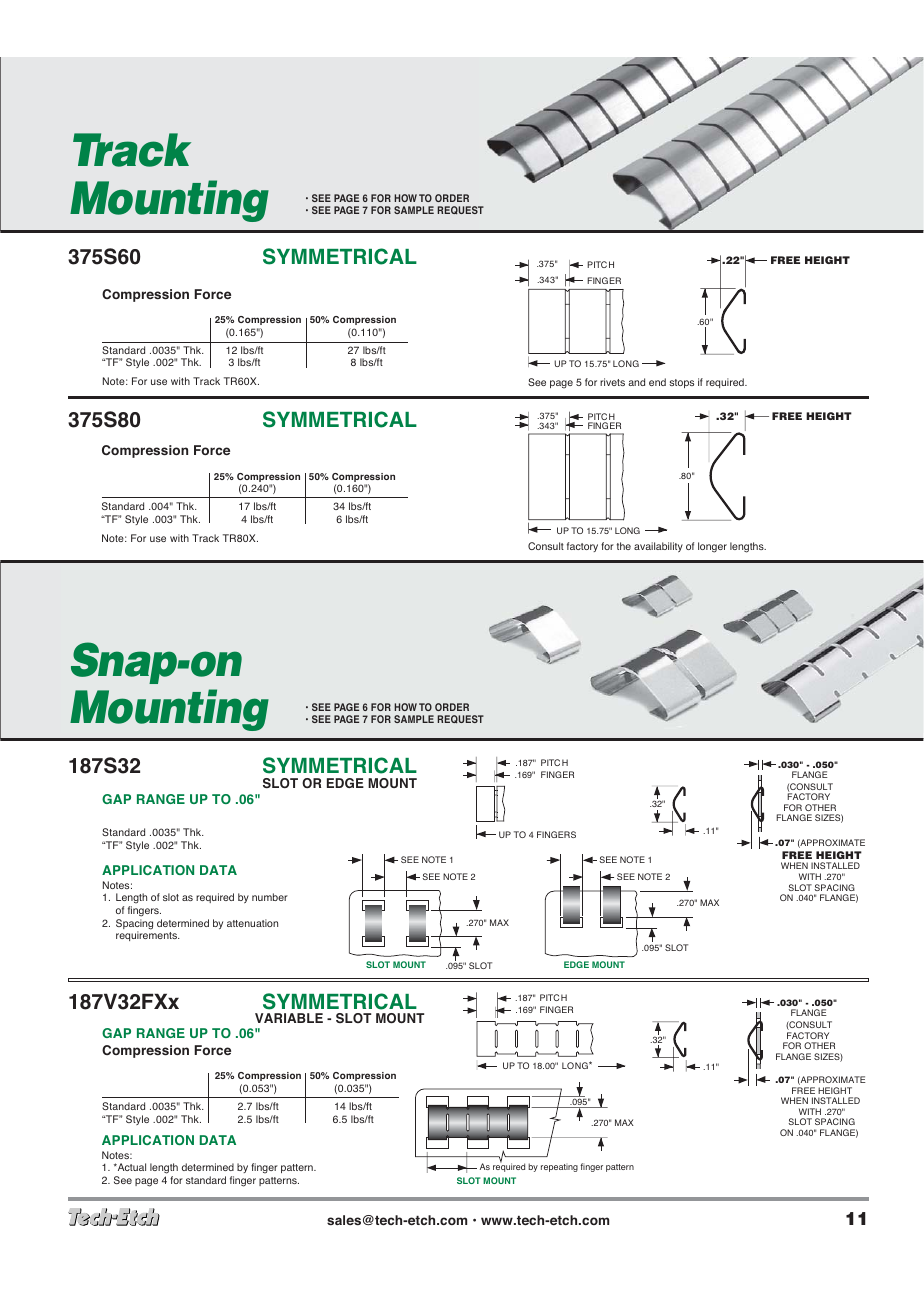 This page has width=924, height=1308. Describe the element at coordinates (612, 382) in the page. I see `rivets` at that location.
